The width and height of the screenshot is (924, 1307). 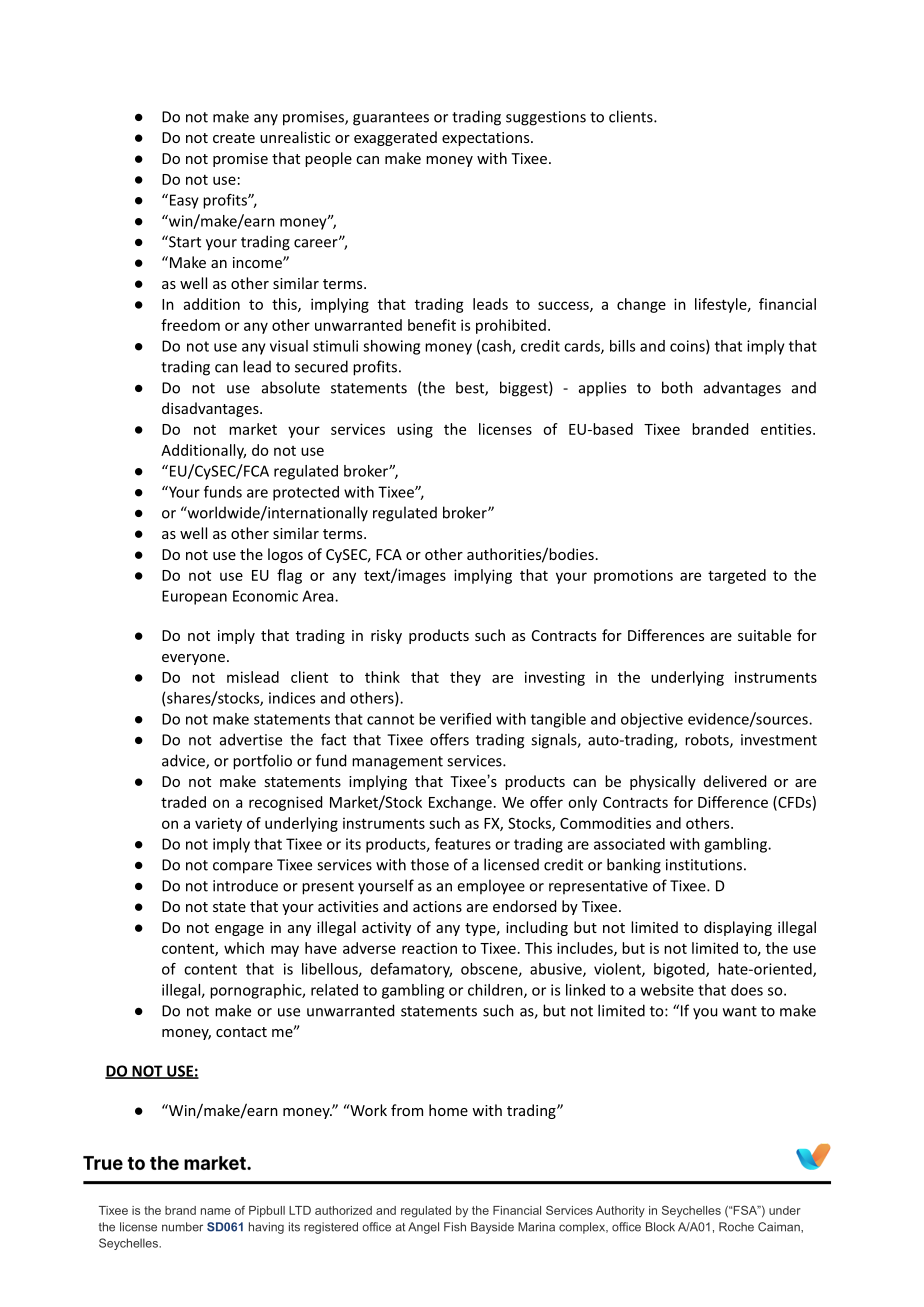 I want to click on having, so click(x=266, y=1228).
